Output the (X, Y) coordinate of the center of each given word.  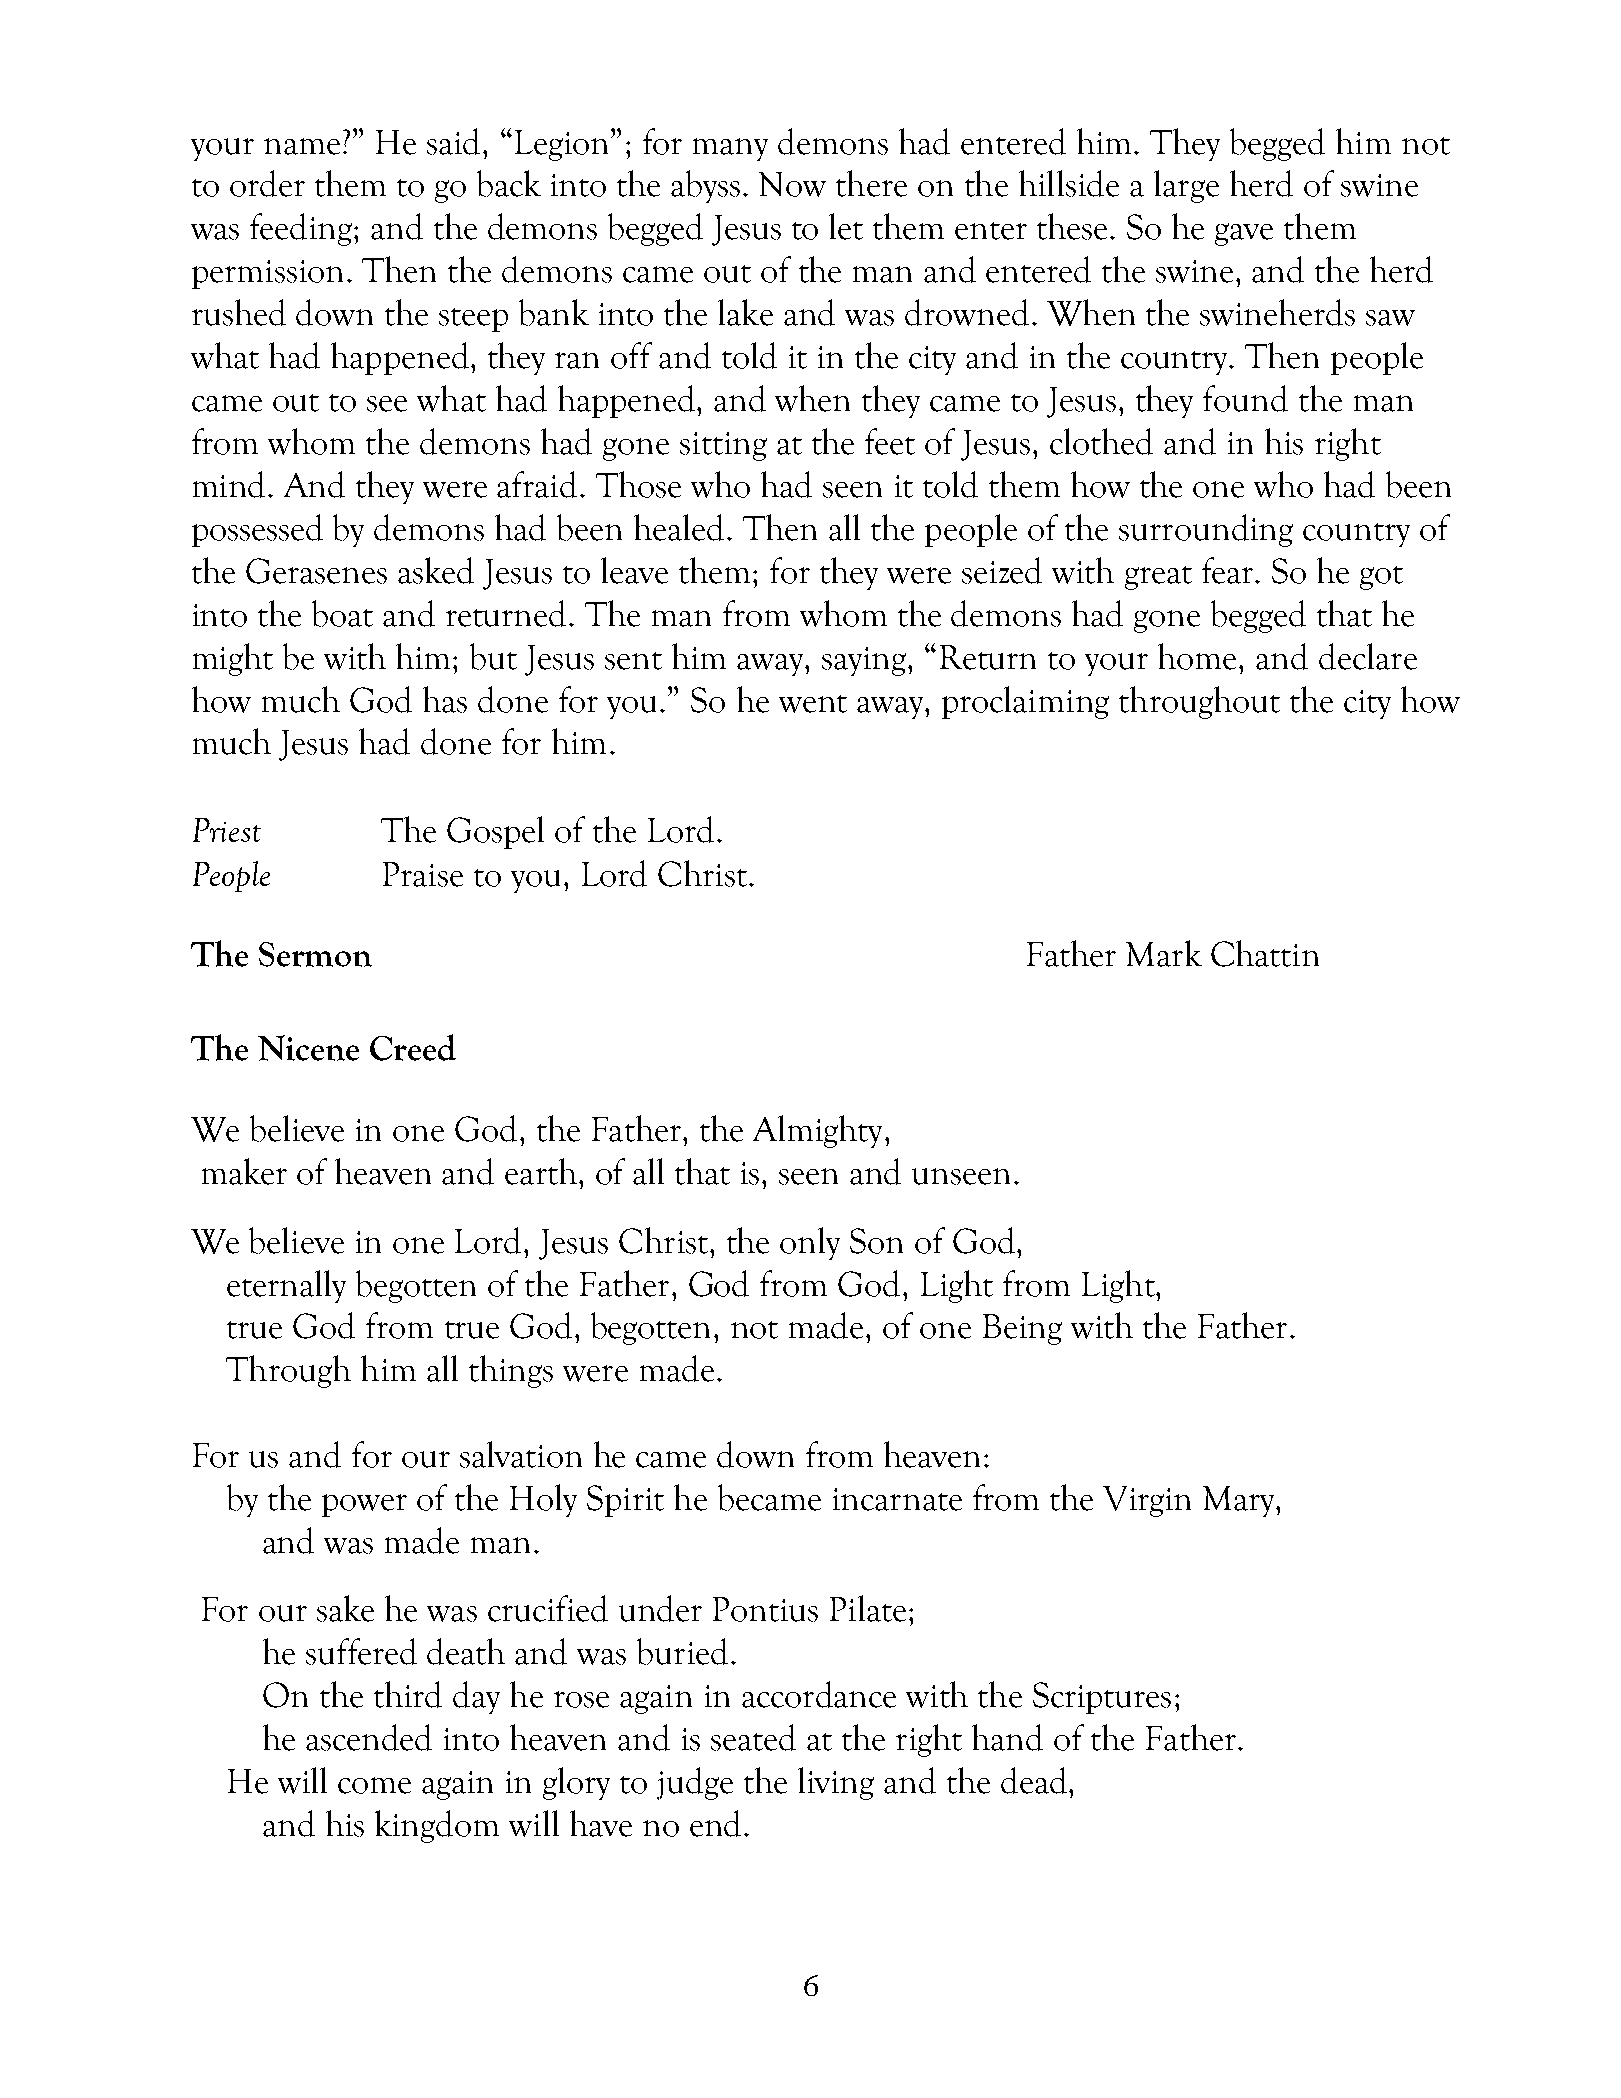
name (302, 146)
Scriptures (1102, 1698)
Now (792, 184)
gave (1244, 234)
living (836, 1783)
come (374, 1785)
